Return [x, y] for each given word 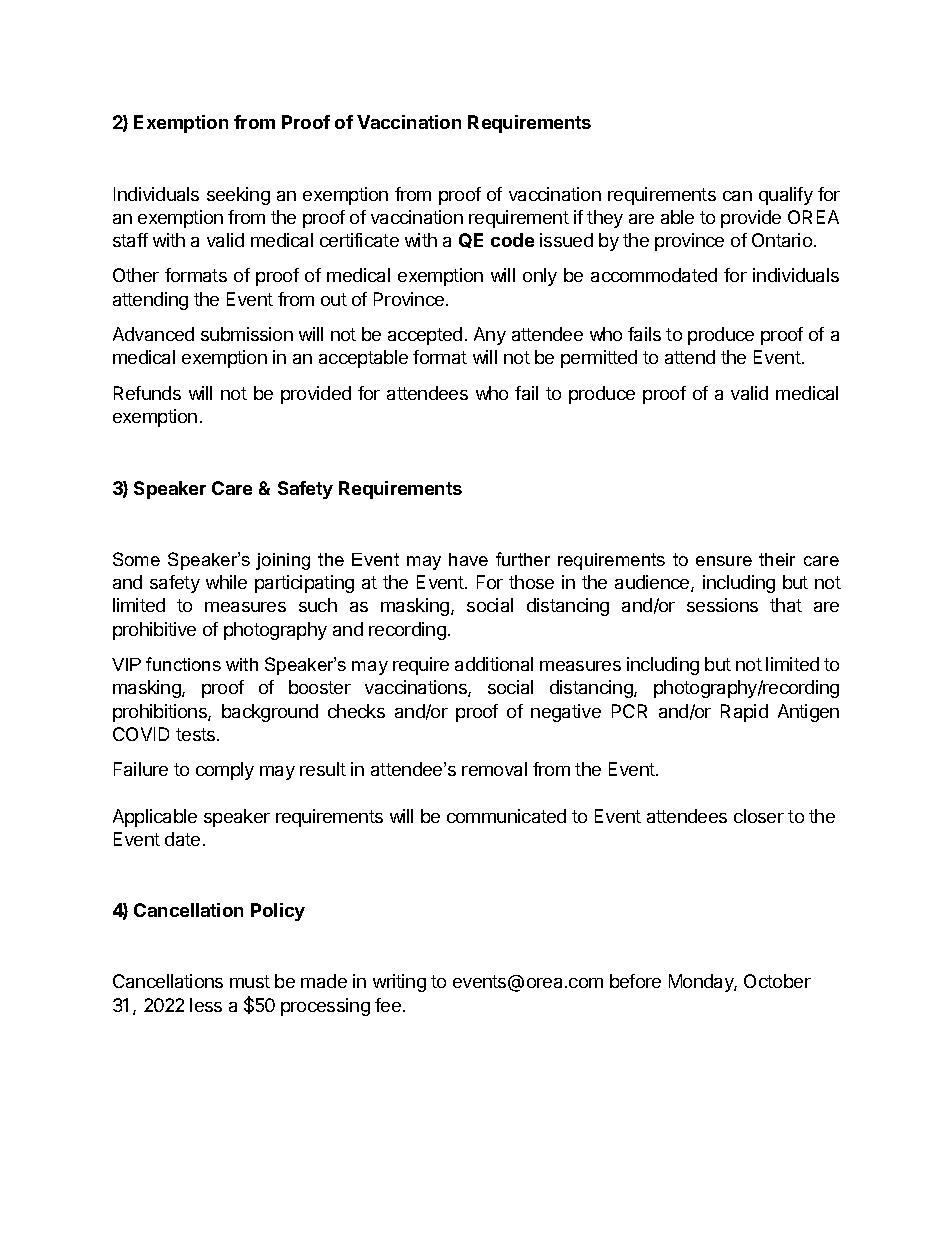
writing [399, 983]
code [512, 240]
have [468, 559]
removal [494, 769]
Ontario [782, 240]
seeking [238, 196]
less [206, 1005]
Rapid [744, 713]
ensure [724, 561]
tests [197, 734]
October [777, 981]
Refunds [147, 393]
